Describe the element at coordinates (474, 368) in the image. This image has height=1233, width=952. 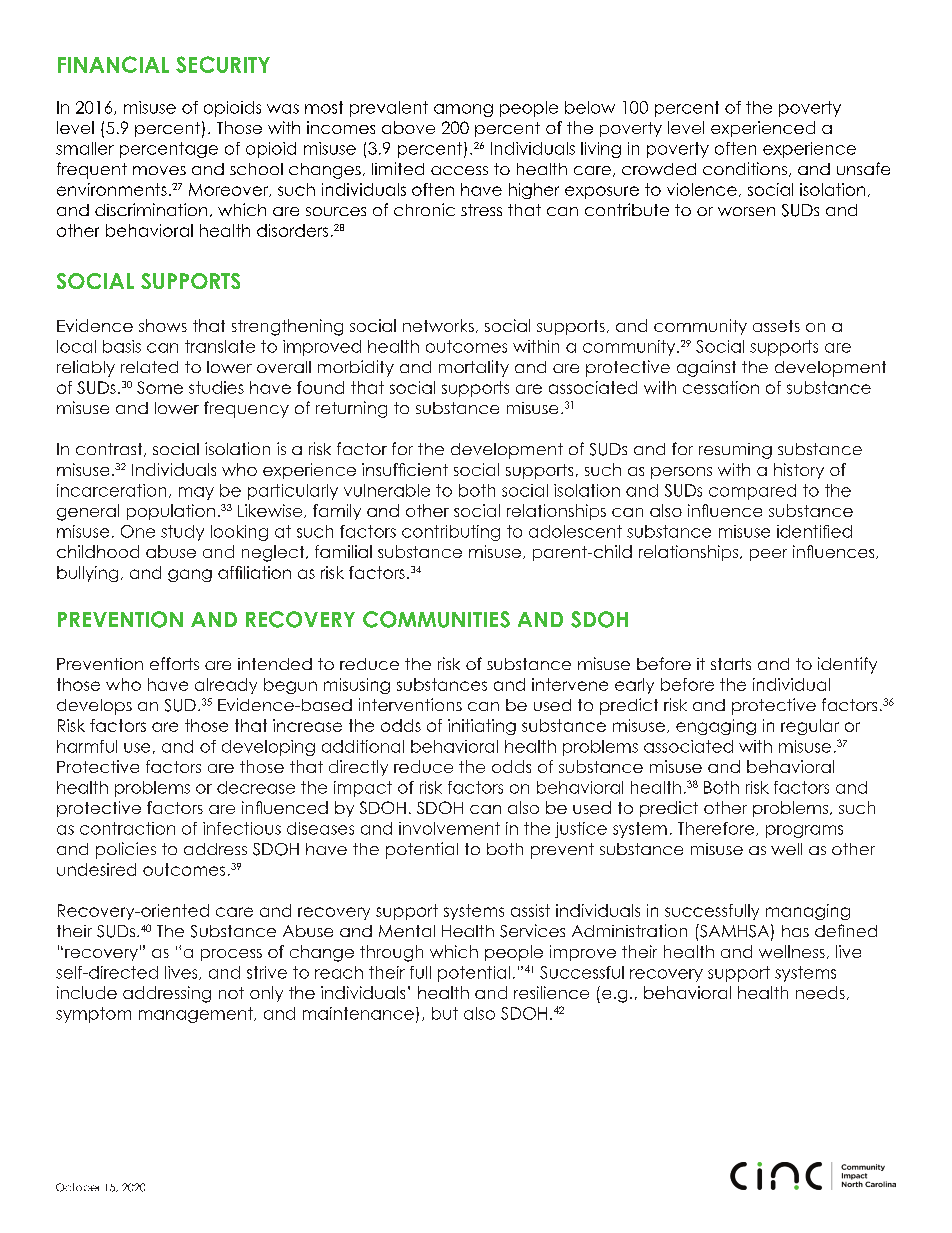
I see `mortality` at that location.
